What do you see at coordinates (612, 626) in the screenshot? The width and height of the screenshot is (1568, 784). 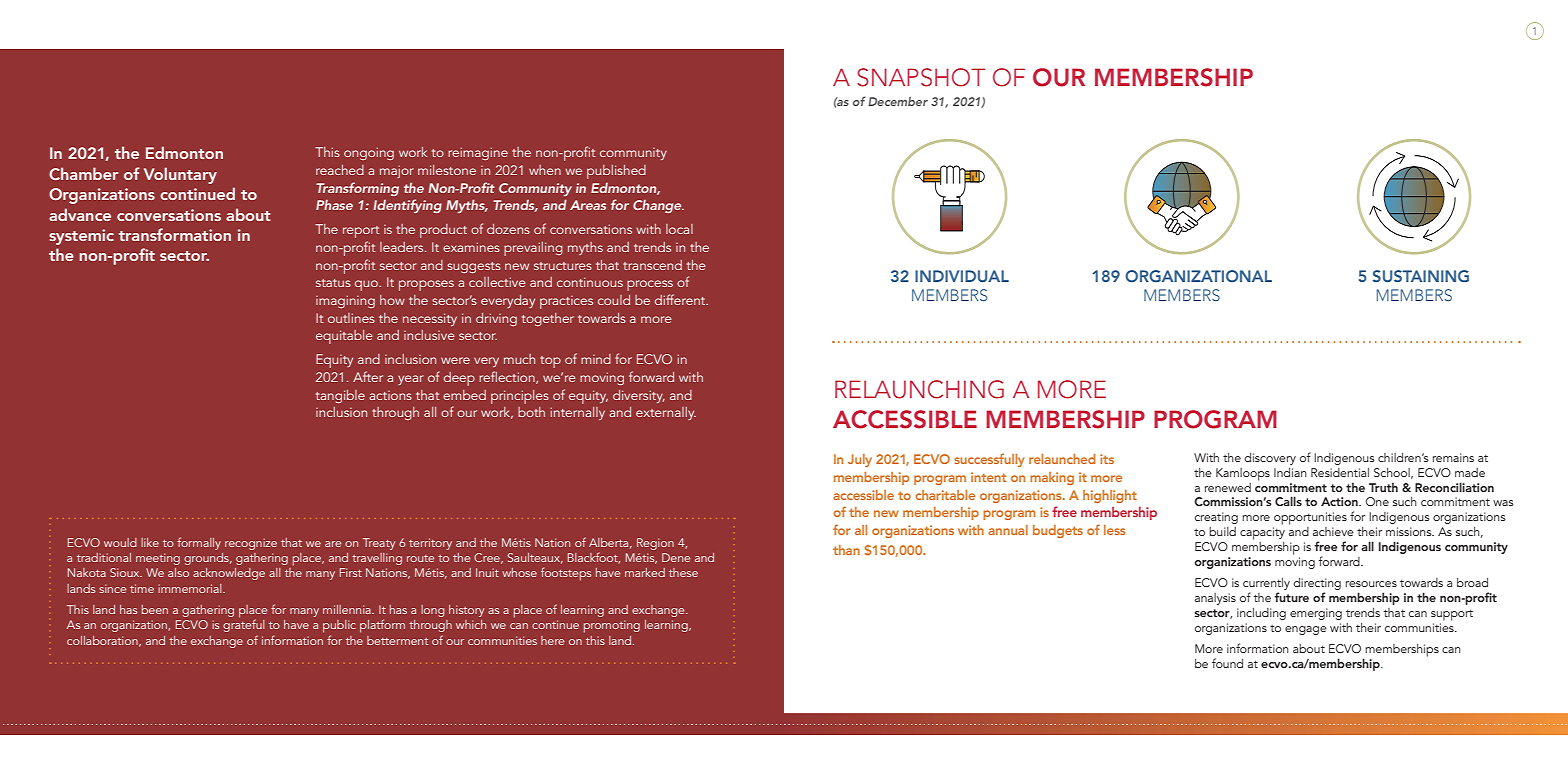 I see `promoting` at bounding box center [612, 626].
